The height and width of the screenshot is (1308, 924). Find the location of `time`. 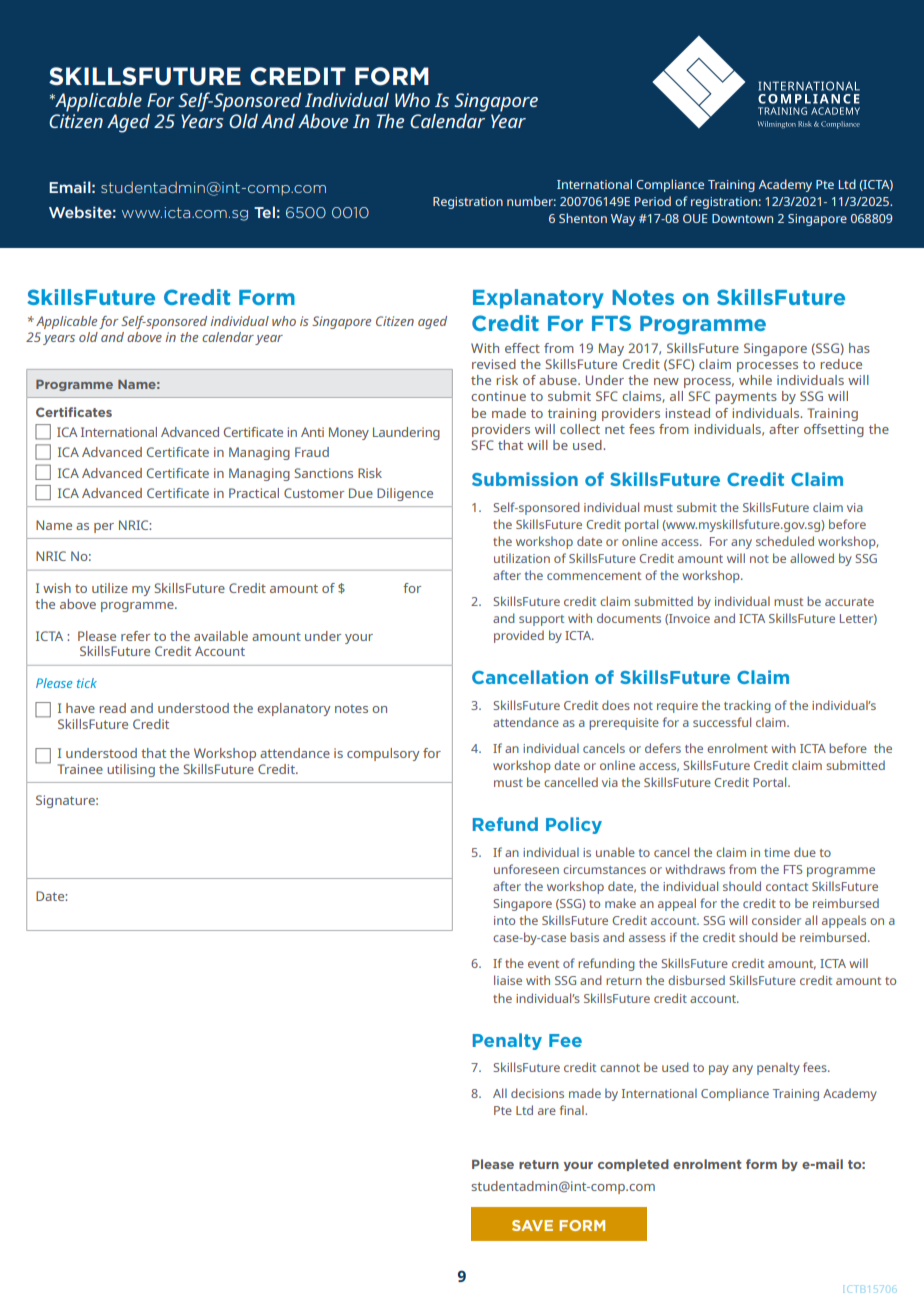

time is located at coordinates (777, 852).
